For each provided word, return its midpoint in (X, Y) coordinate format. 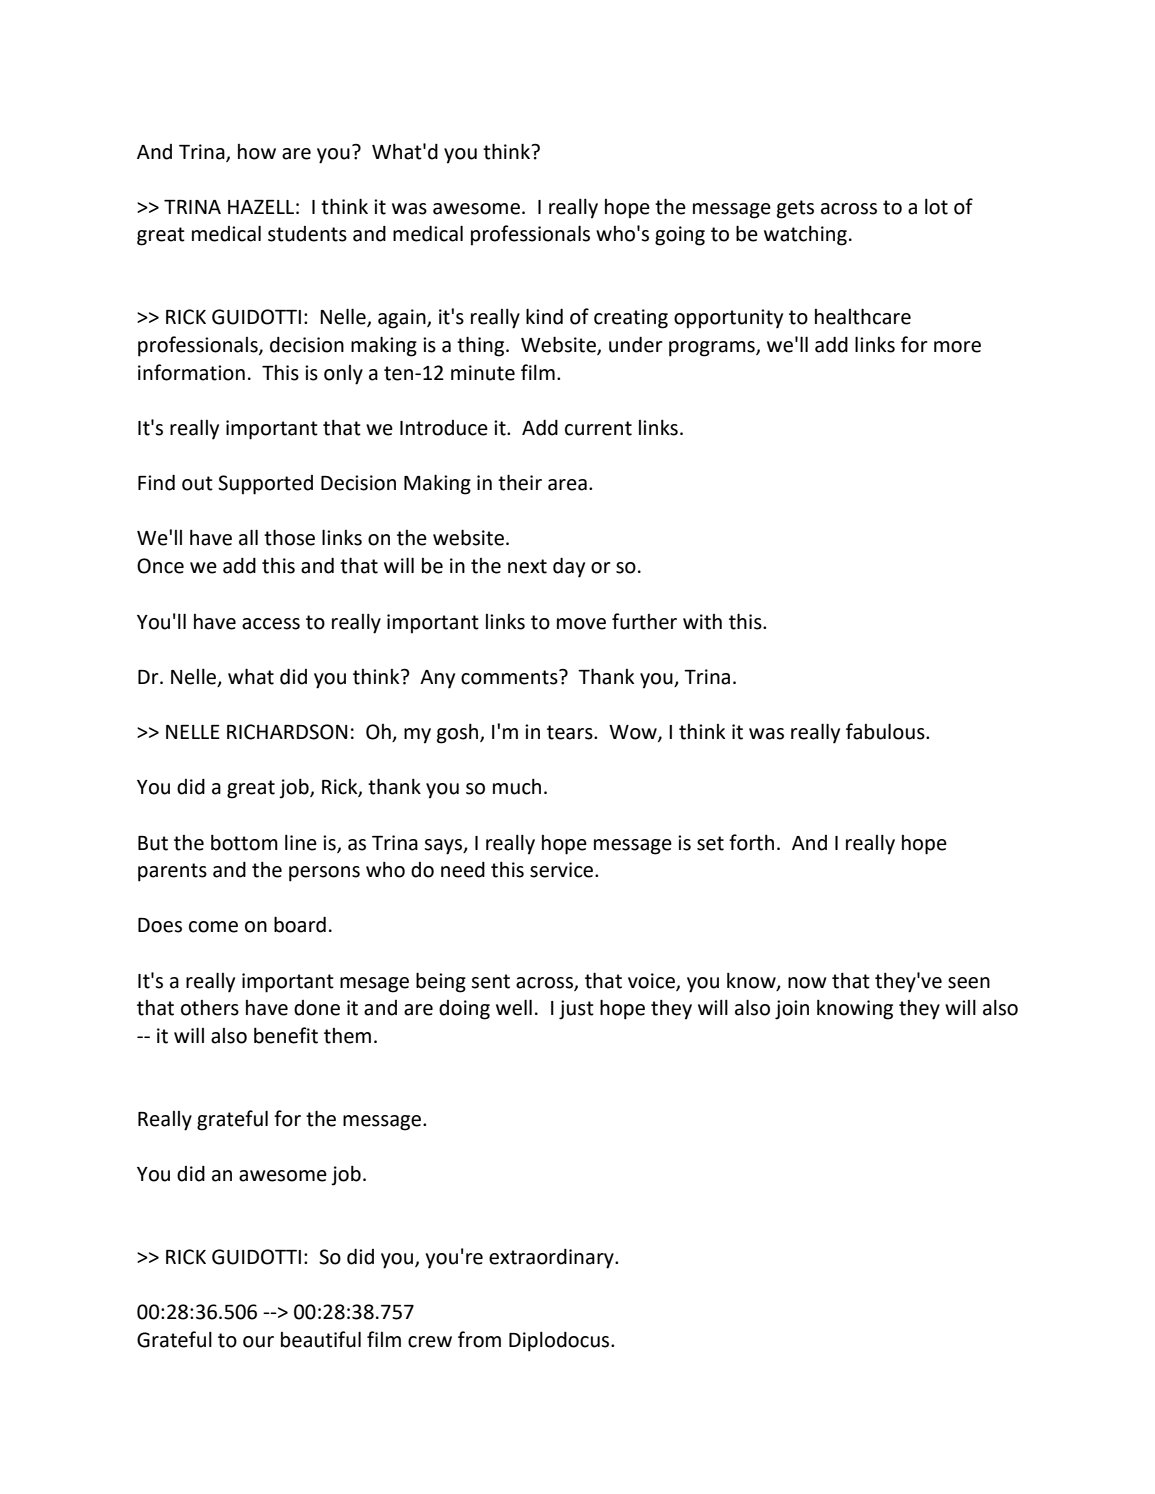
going (680, 236)
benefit (286, 1035)
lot (936, 207)
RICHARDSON (287, 732)
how (257, 152)
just (576, 1010)
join (792, 1010)
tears (571, 732)
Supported (265, 485)
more (957, 347)
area (567, 485)
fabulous (886, 731)
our (258, 1342)
